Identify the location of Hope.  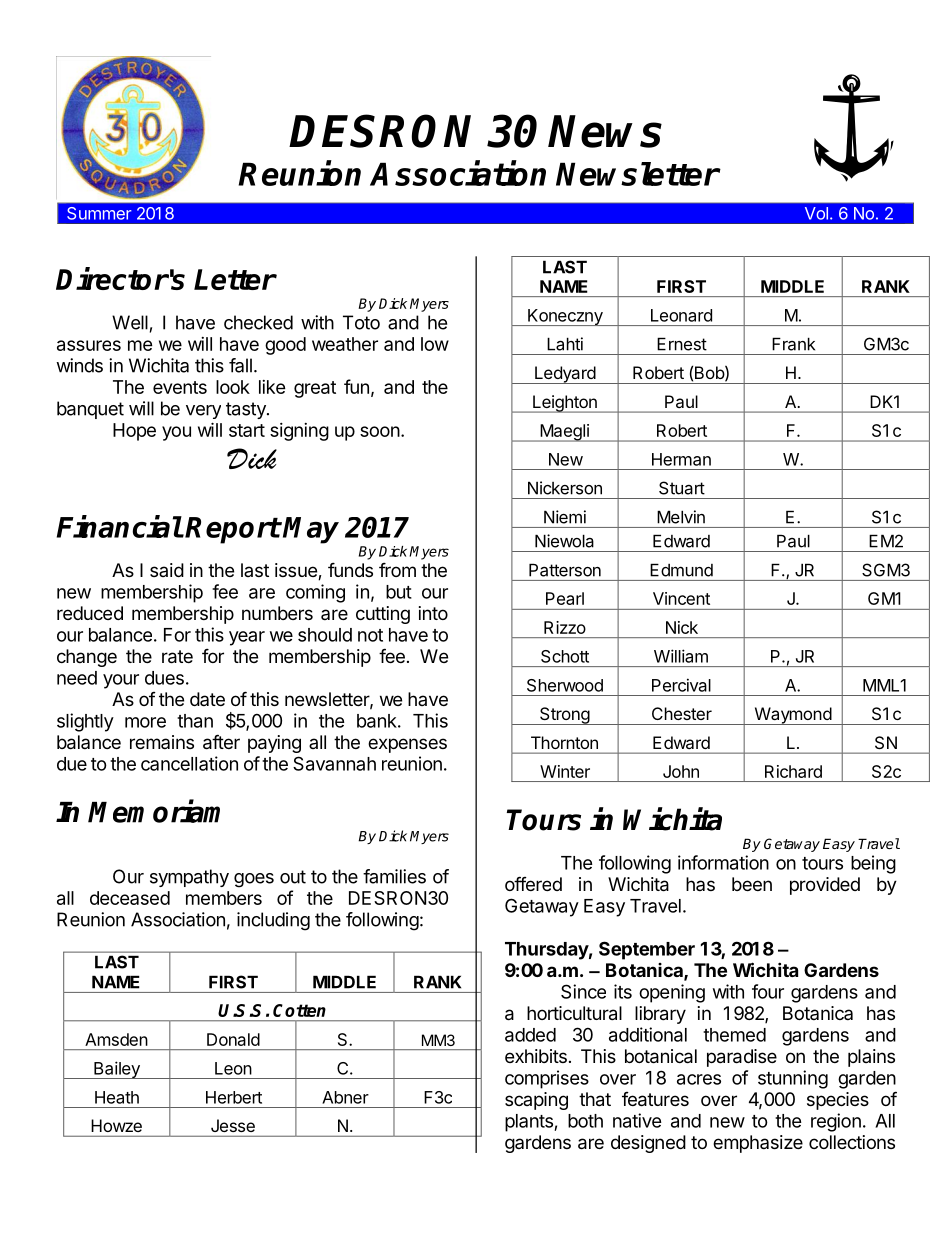
(134, 432).
